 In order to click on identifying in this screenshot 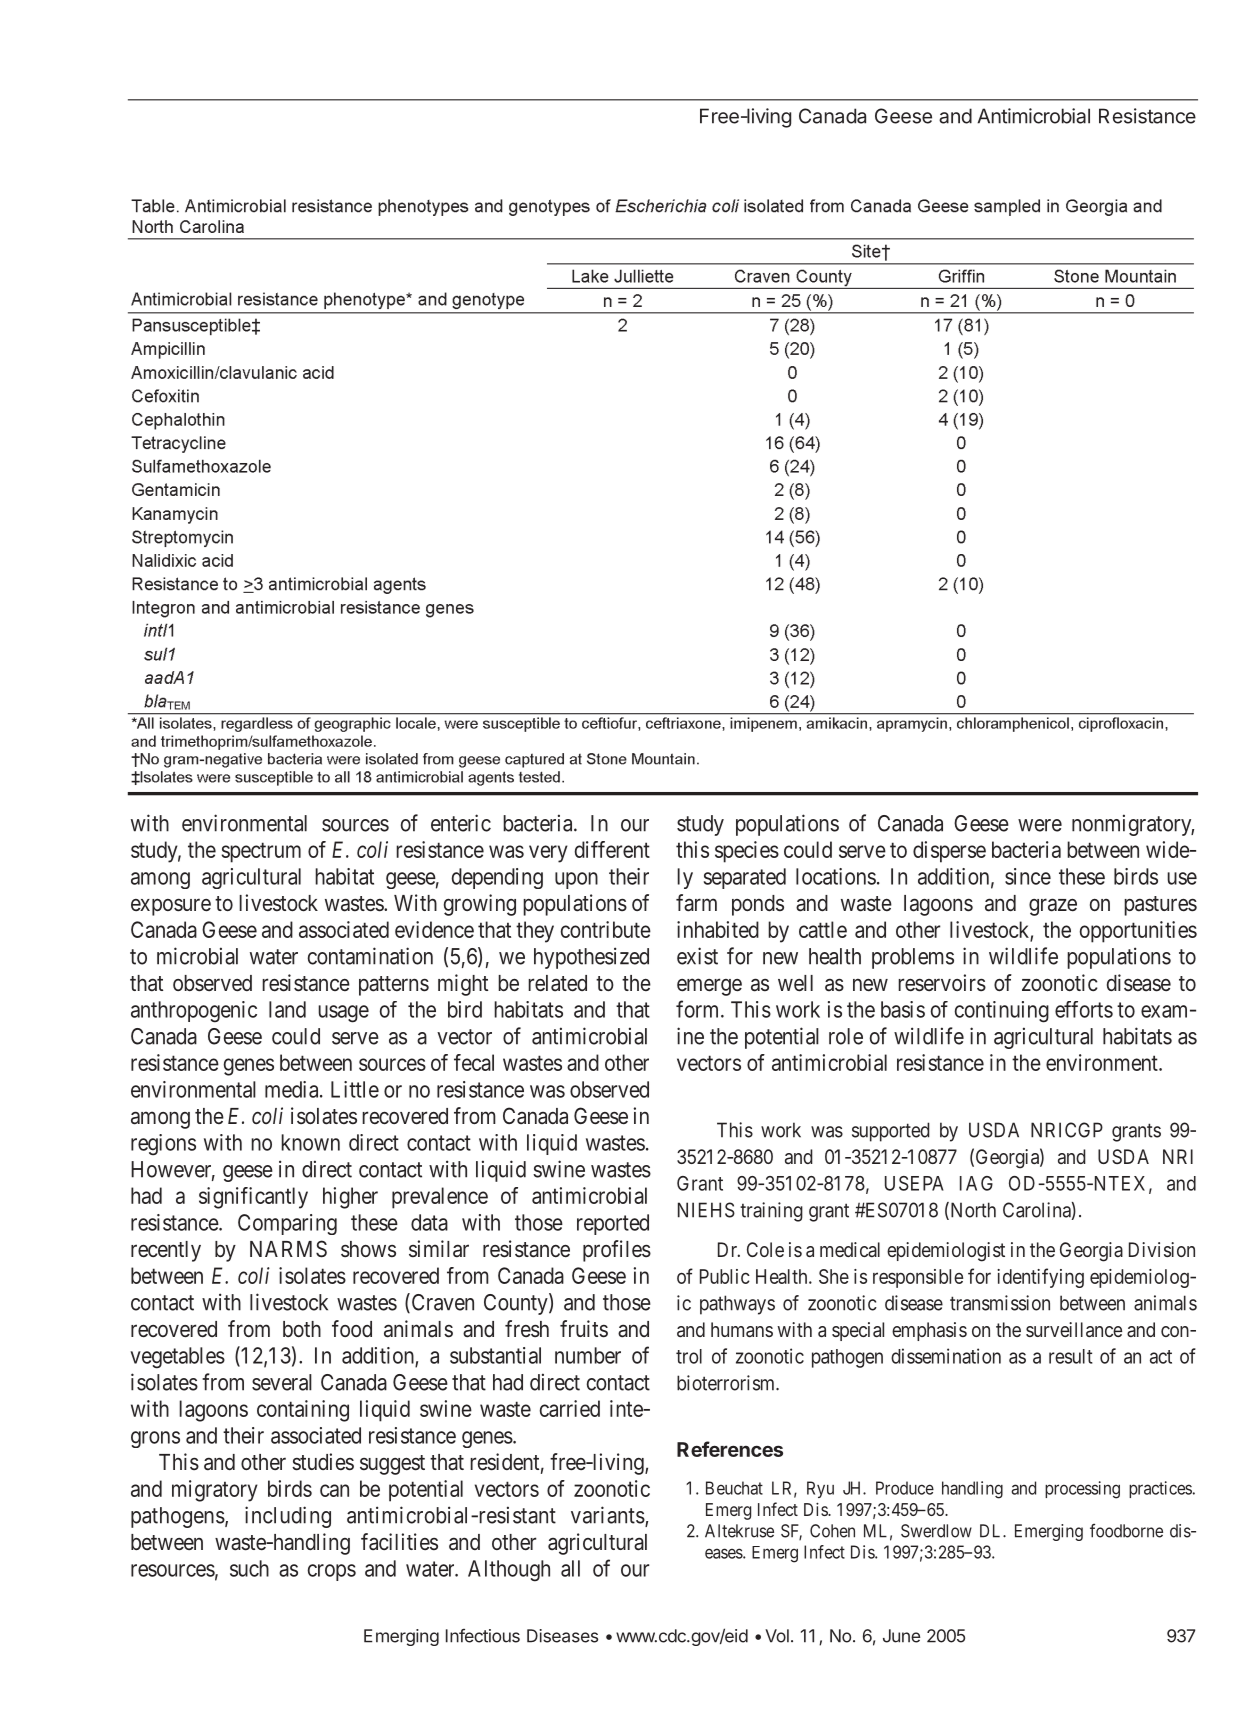, I will do `click(1040, 1278)`.
